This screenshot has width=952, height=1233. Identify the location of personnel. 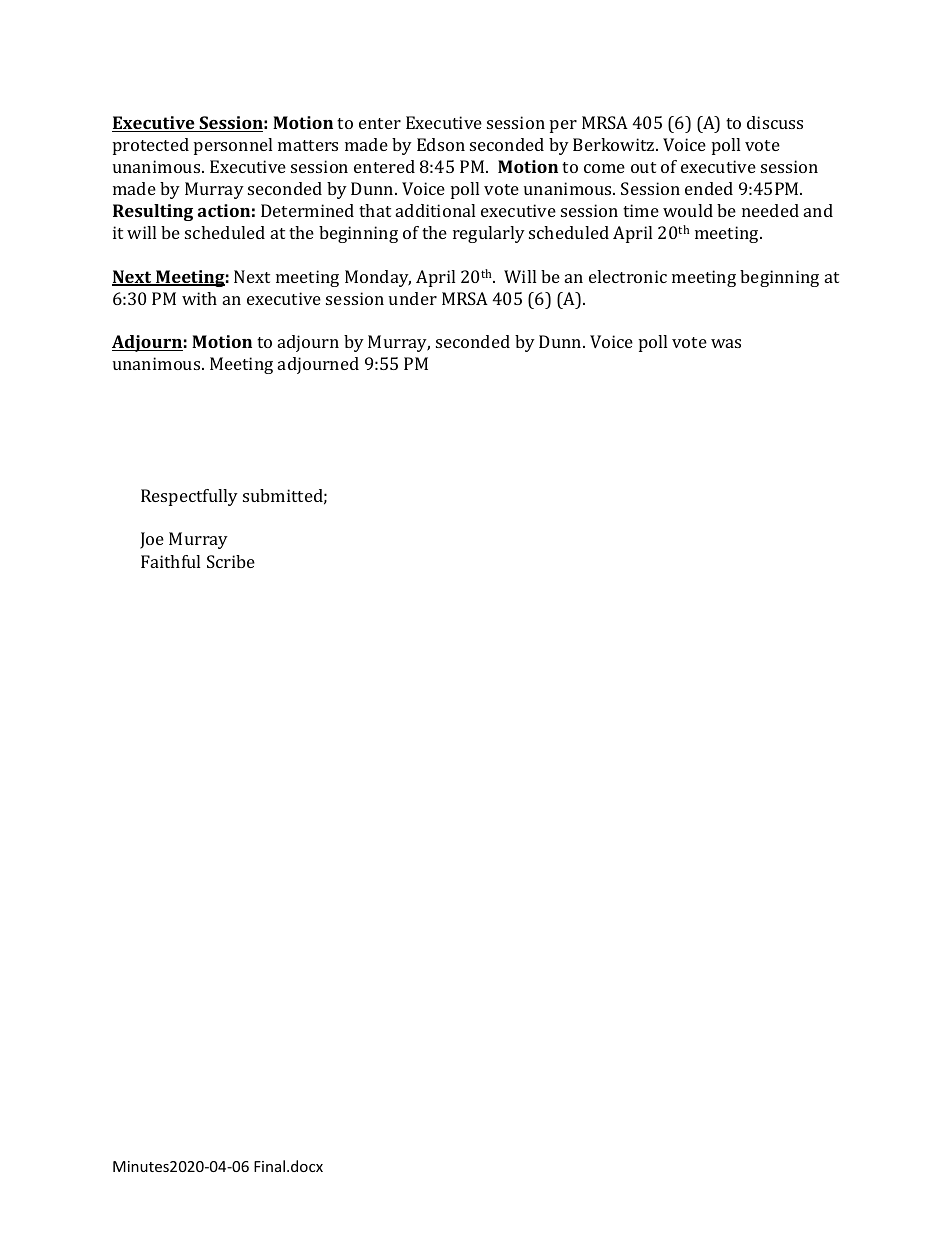
(233, 146).
